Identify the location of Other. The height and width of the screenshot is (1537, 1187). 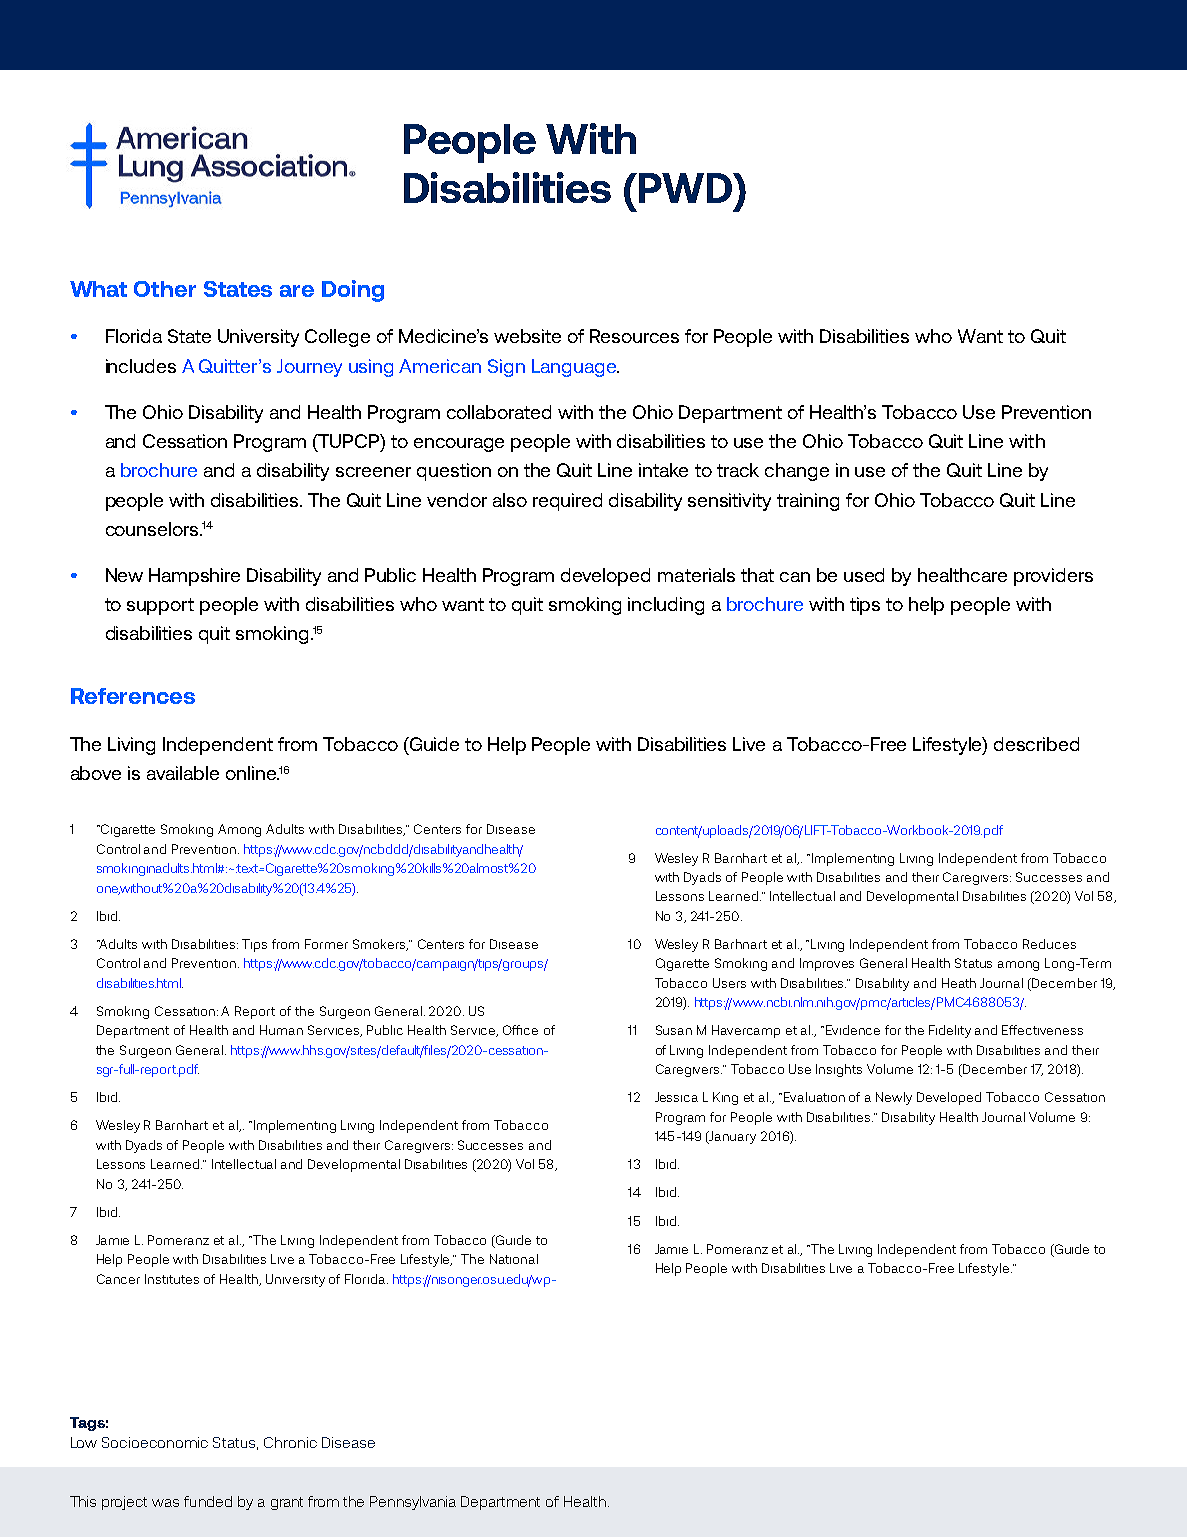
(165, 289).
